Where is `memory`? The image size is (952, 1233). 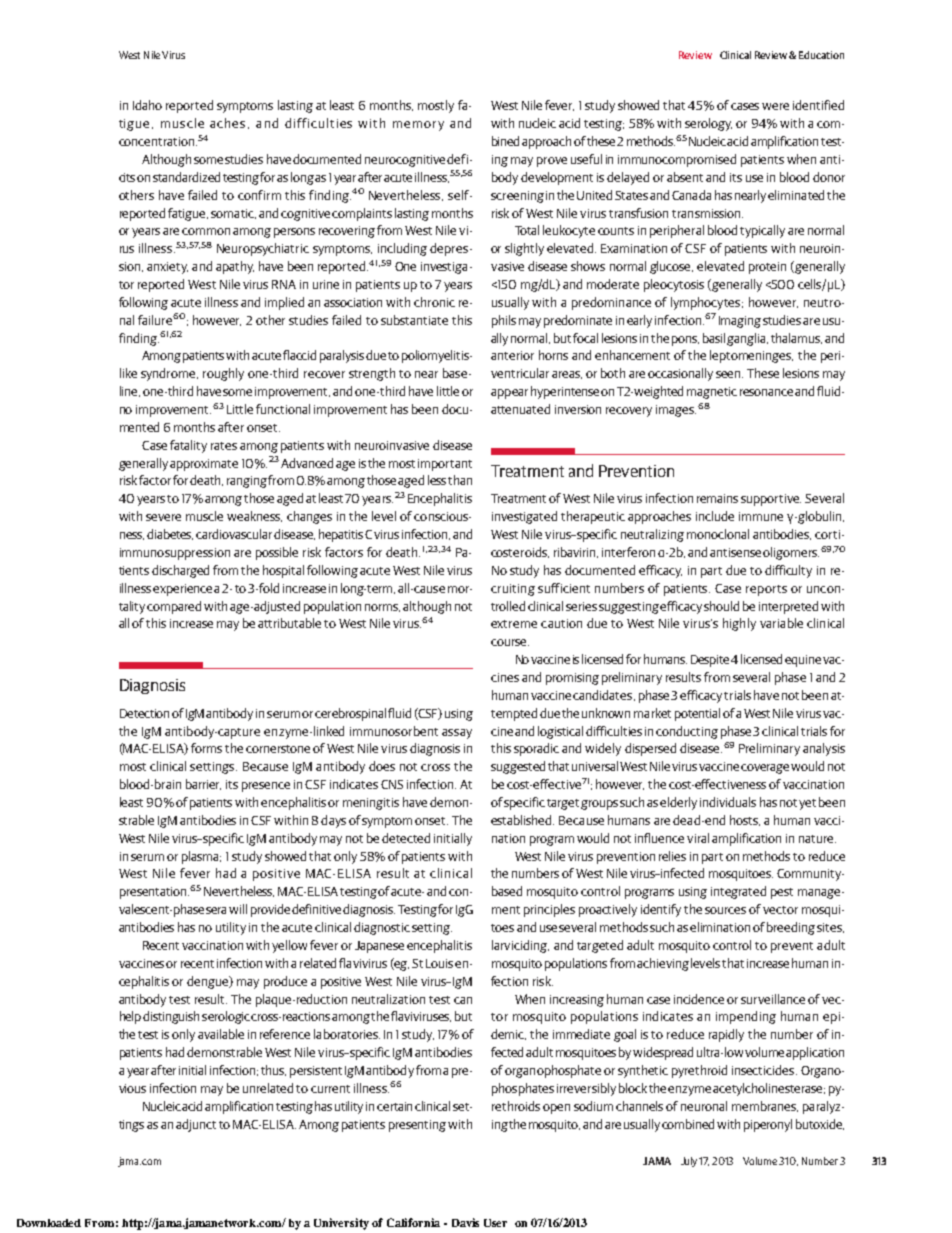
memory is located at coordinates (418, 126).
